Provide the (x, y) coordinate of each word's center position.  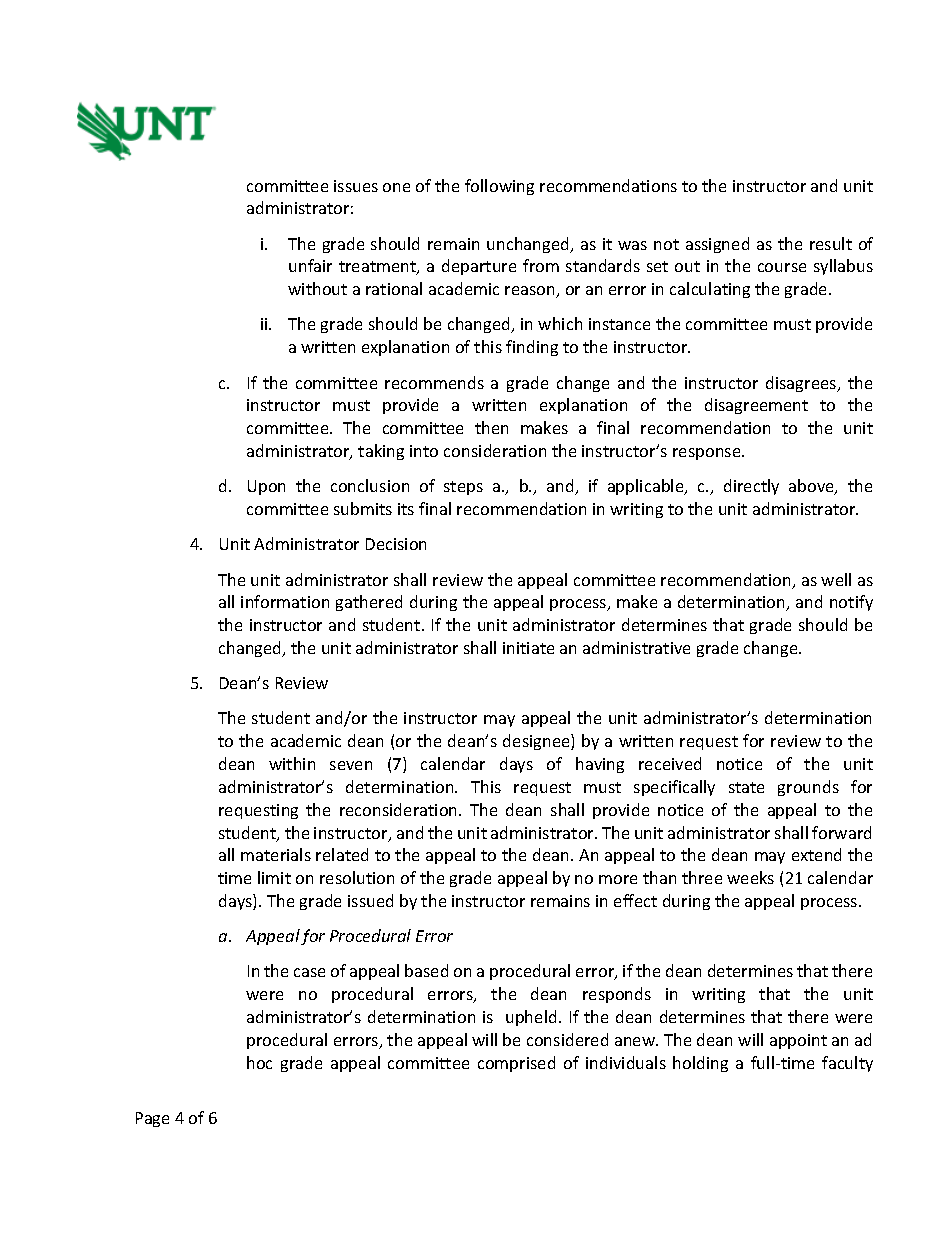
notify (851, 603)
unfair (310, 265)
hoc (259, 1062)
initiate (528, 648)
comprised (516, 1064)
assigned (717, 245)
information (285, 601)
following (499, 187)
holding (700, 1064)
